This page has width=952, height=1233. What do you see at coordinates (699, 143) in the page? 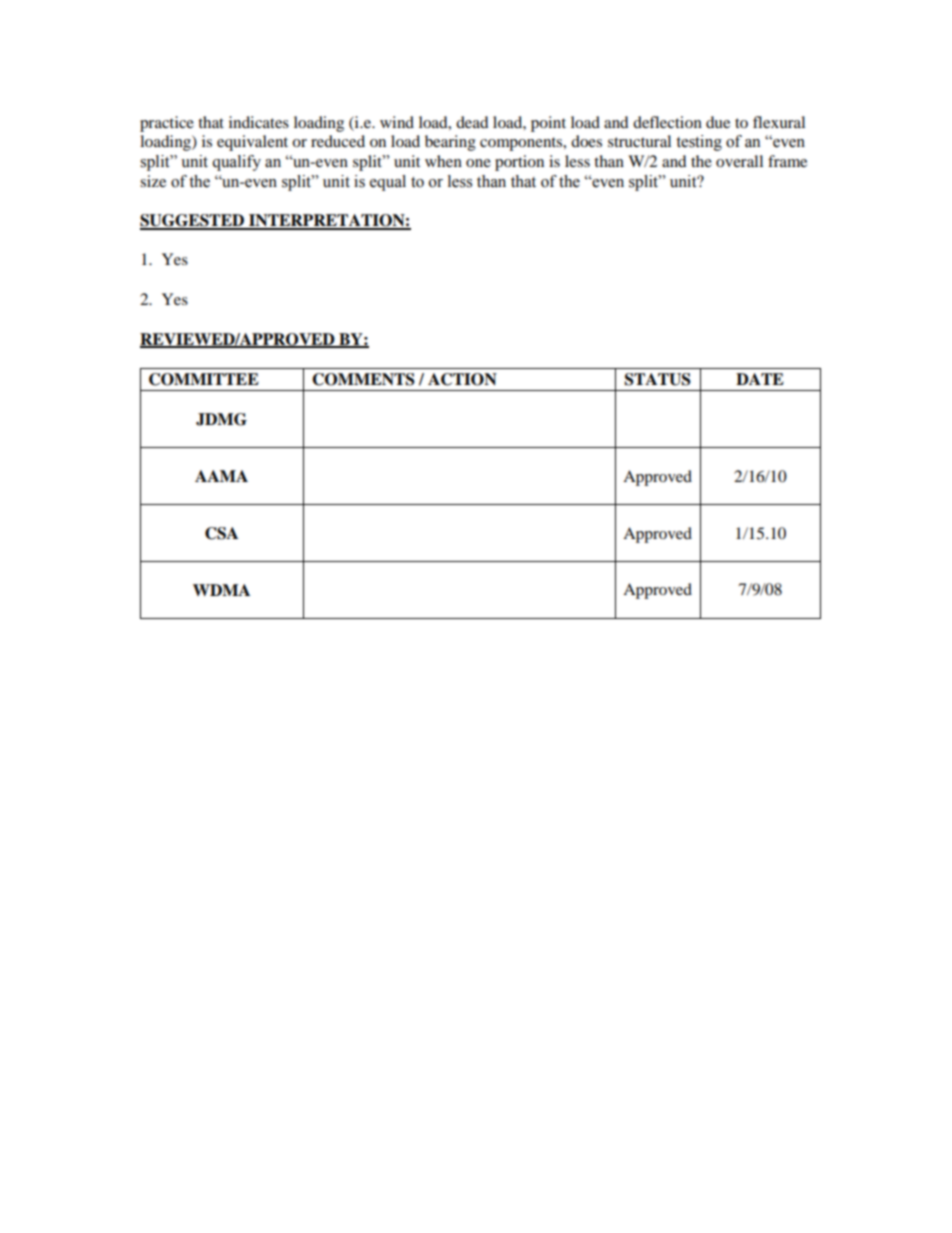
I see `testing` at bounding box center [699, 143].
